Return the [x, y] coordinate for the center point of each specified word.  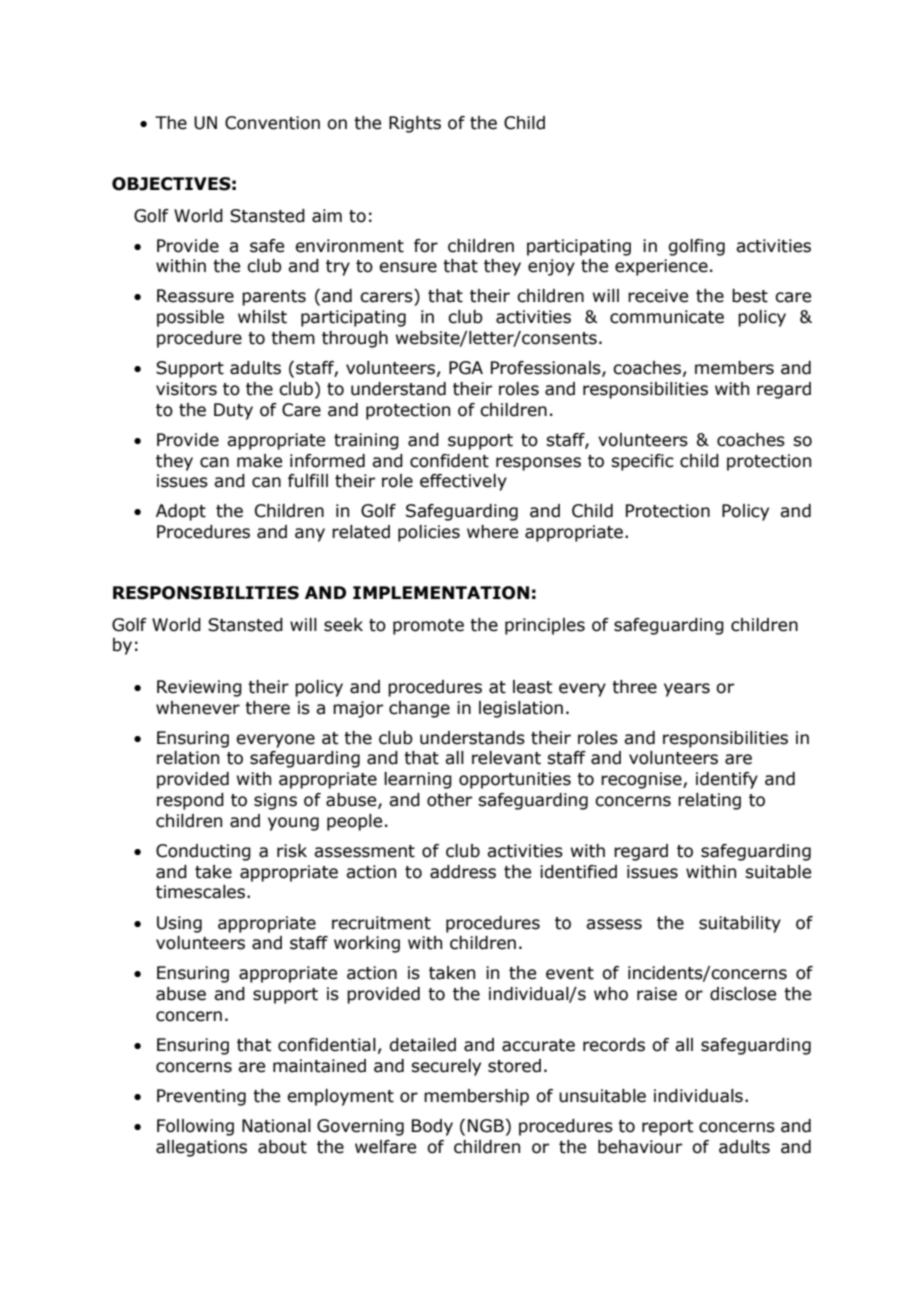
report [668, 1128]
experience [661, 267]
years [687, 690]
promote [428, 627]
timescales [202, 892]
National [276, 1126]
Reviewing [199, 688]
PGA [466, 368]
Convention [272, 123]
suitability [740, 924]
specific [642, 462]
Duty [233, 411]
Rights [415, 124]
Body [432, 1127]
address [463, 872]
